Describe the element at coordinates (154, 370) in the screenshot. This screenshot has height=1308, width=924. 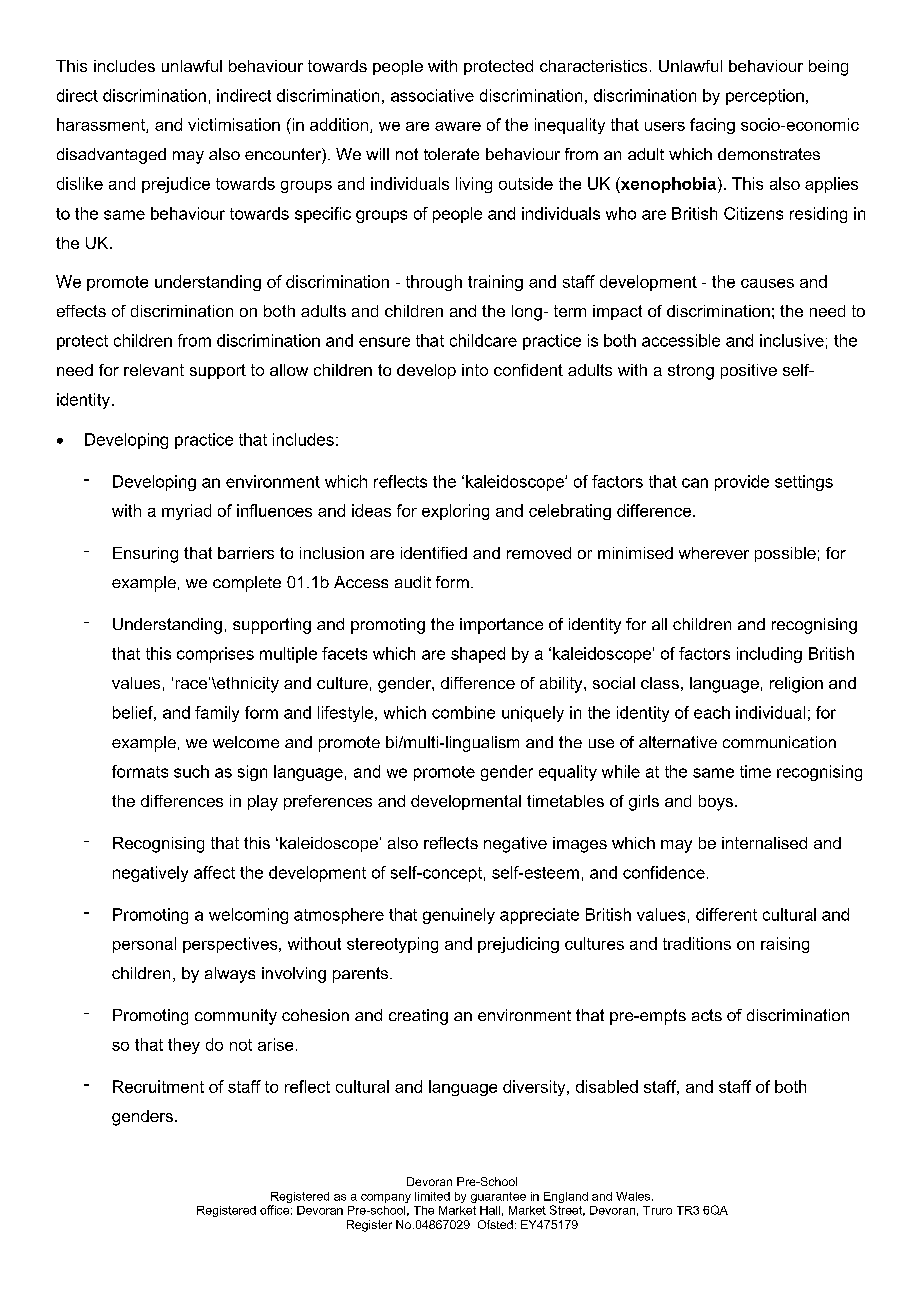
I see `relevant` at that location.
